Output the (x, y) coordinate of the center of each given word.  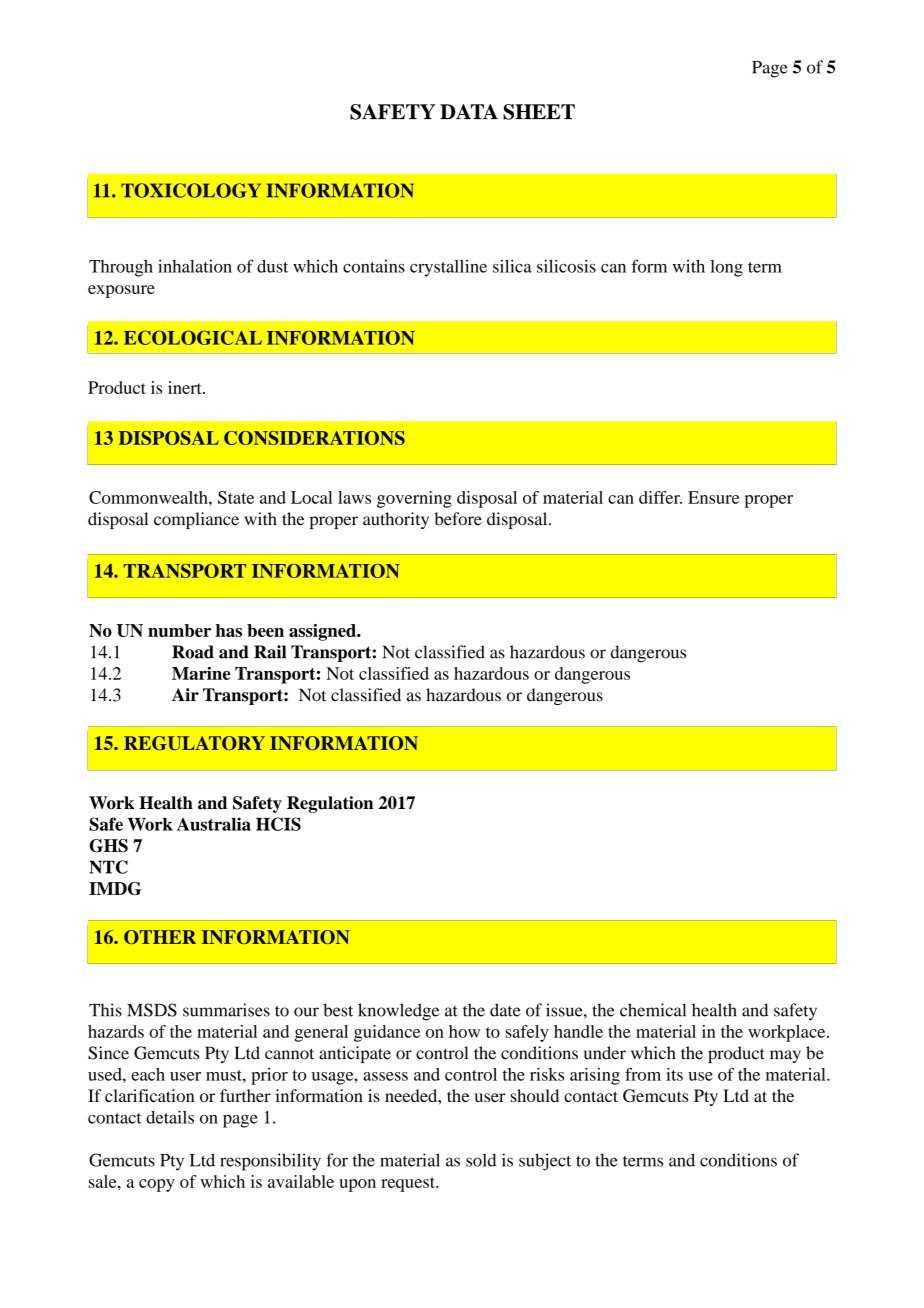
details (170, 1117)
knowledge (398, 1012)
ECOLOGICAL (193, 337)
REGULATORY (194, 743)
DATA (469, 111)
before (458, 519)
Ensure (713, 497)
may (785, 1056)
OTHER (160, 937)
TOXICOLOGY (191, 190)
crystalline (448, 268)
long (726, 268)
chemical (653, 1010)
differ (660, 497)
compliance (196, 520)
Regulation (330, 804)
